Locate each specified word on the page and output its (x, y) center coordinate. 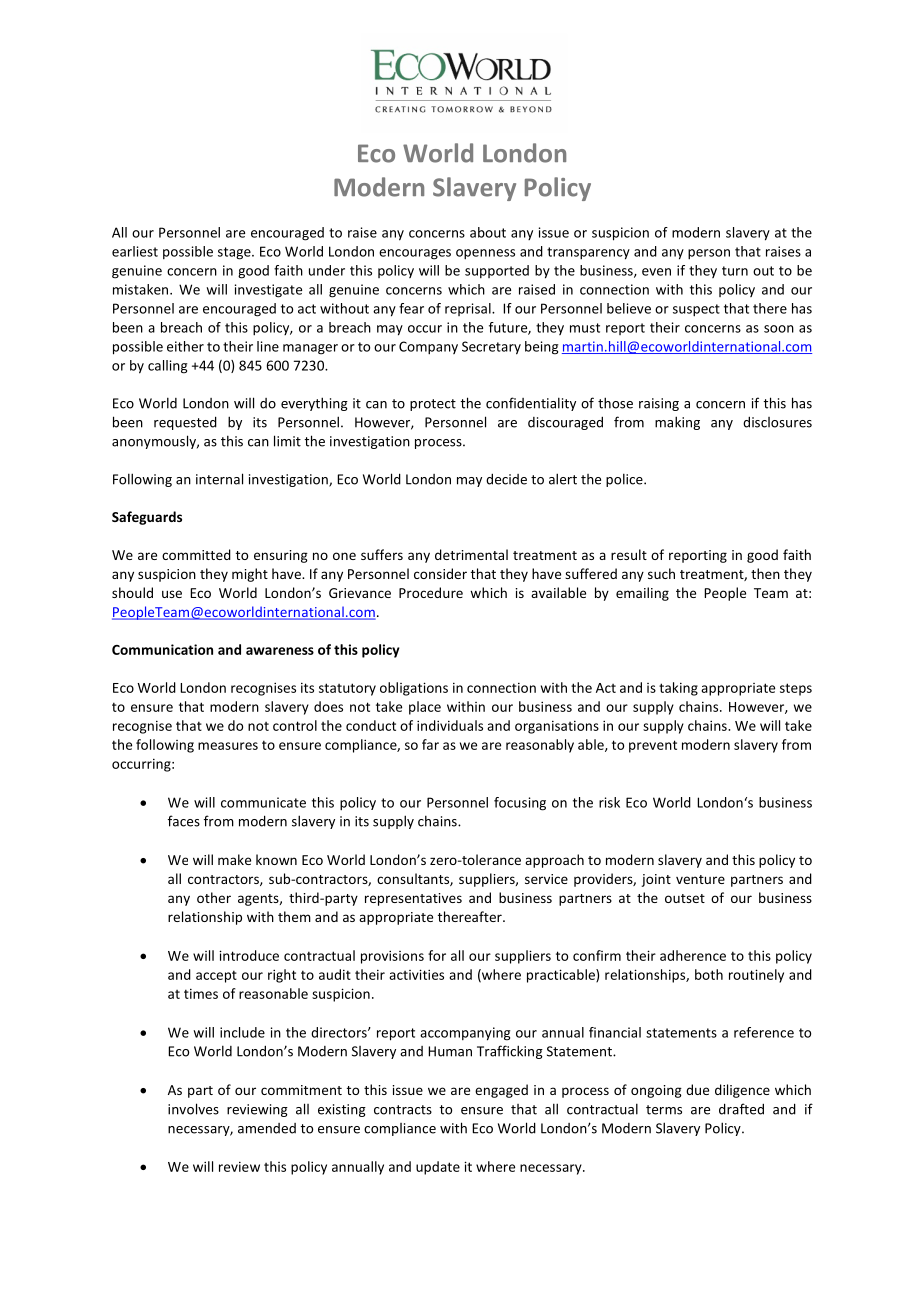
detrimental (471, 554)
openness (485, 254)
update (438, 1168)
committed (196, 554)
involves (193, 1109)
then (765, 573)
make (234, 859)
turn (735, 271)
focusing (520, 804)
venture (700, 879)
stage (235, 253)
